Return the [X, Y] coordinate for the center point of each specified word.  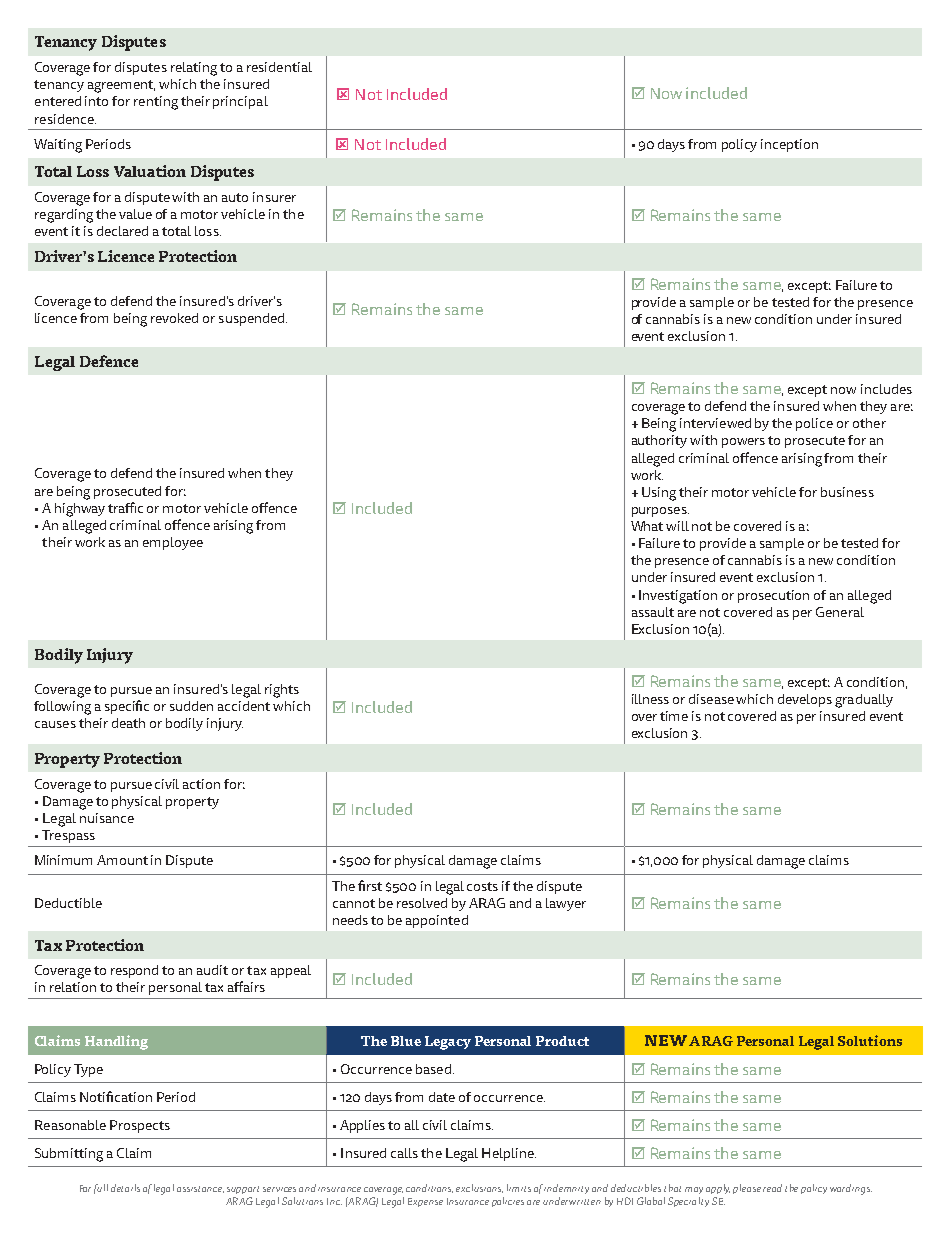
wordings [851, 1189]
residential [279, 67]
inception [789, 145]
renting [156, 103]
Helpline [509, 1154]
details [125, 1188]
